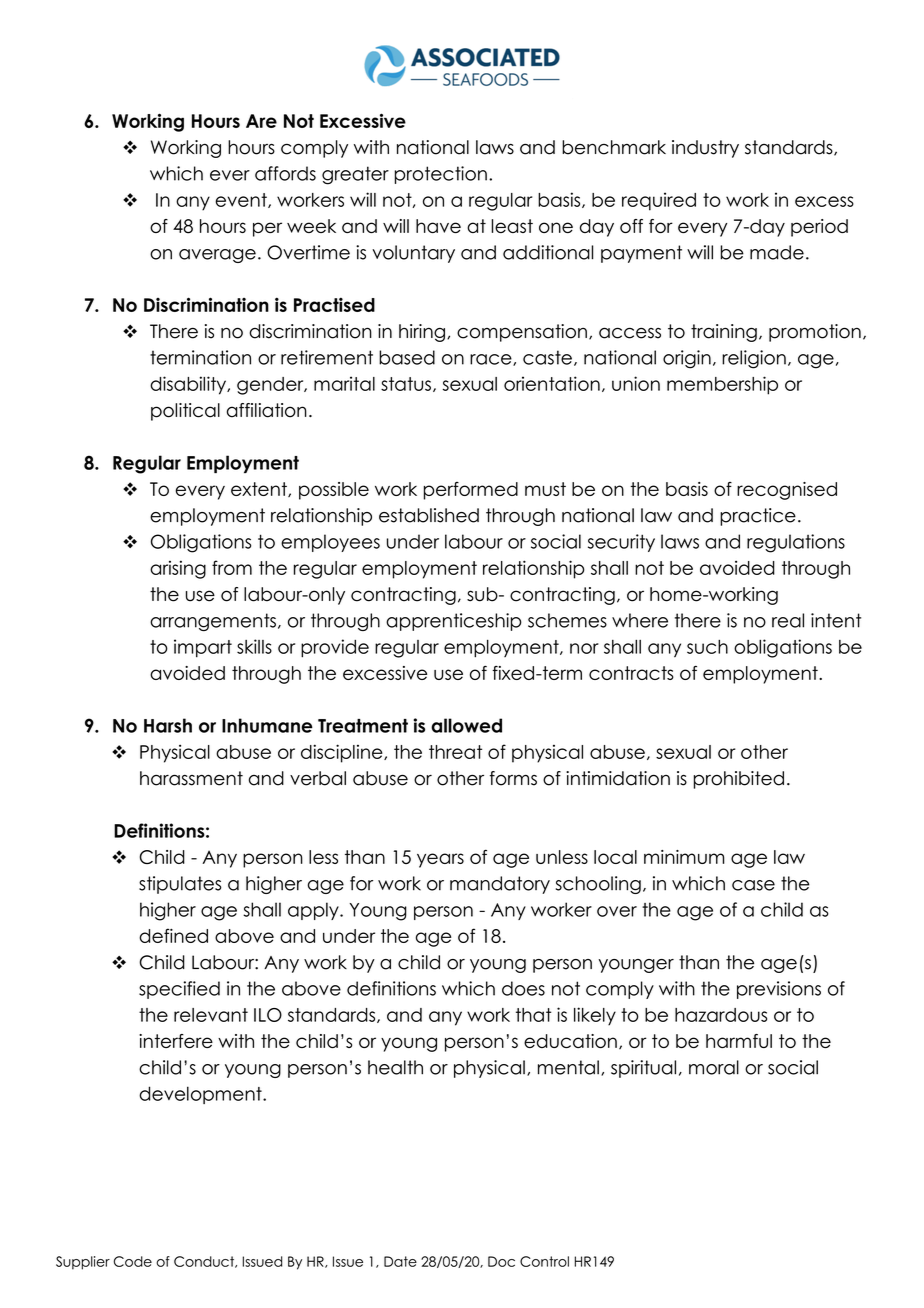 This screenshot has height=1308, width=924. I want to click on Conduct, so click(205, 1262).
